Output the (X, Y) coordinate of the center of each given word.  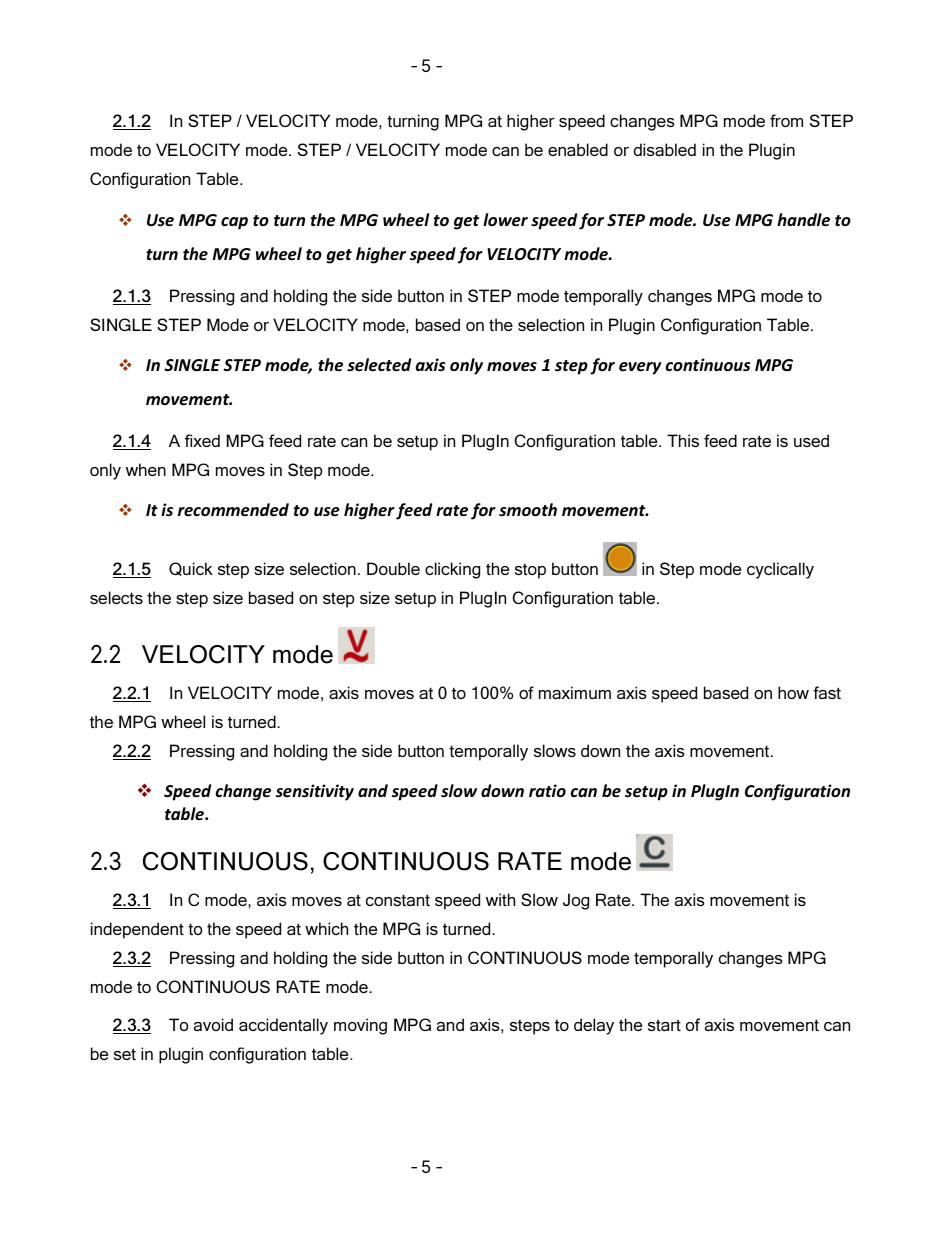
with (500, 899)
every (640, 368)
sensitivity (315, 792)
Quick (191, 569)
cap (234, 223)
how (793, 692)
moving (360, 1026)
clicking (452, 570)
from (786, 120)
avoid (213, 1024)
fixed (202, 440)
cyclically (780, 570)
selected (379, 365)
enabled (578, 149)
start (664, 1025)
